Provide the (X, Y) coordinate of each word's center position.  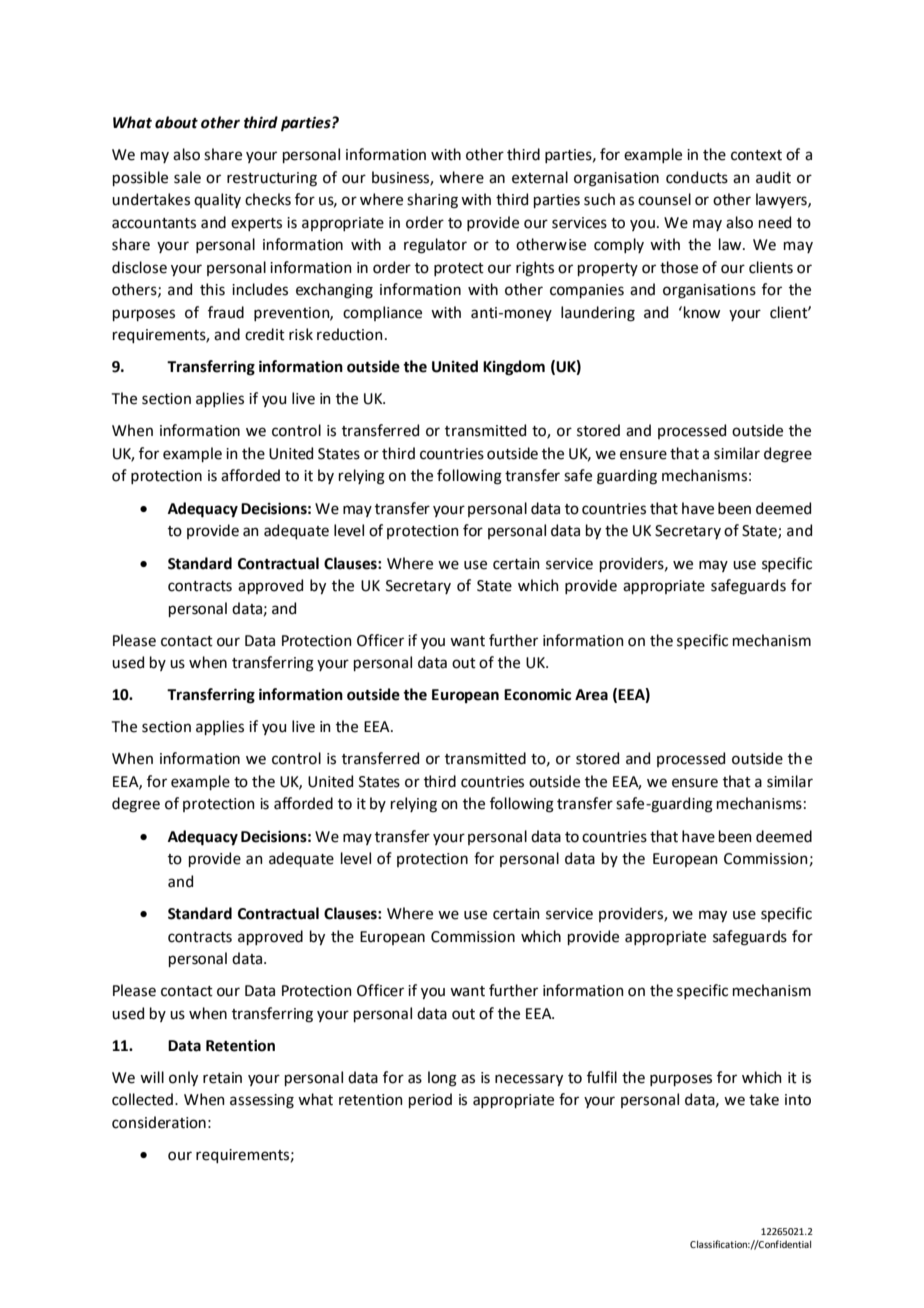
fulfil (602, 1077)
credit (265, 334)
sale (187, 177)
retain (222, 1078)
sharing (432, 201)
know (702, 312)
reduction (350, 334)
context (756, 155)
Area (591, 695)
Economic (537, 694)
